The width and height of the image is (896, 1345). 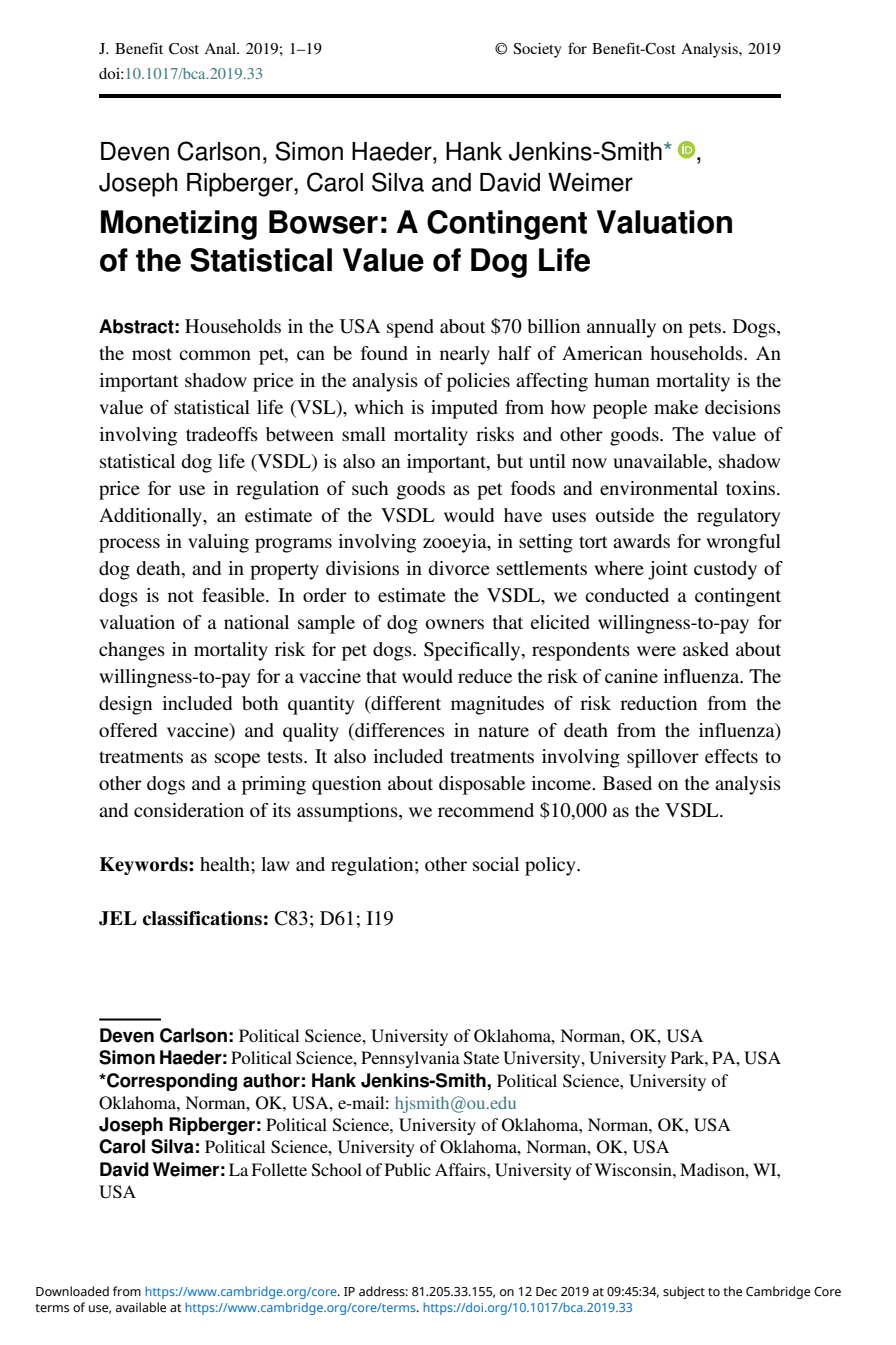 What do you see at coordinates (370, 488) in the image?
I see `such` at bounding box center [370, 488].
